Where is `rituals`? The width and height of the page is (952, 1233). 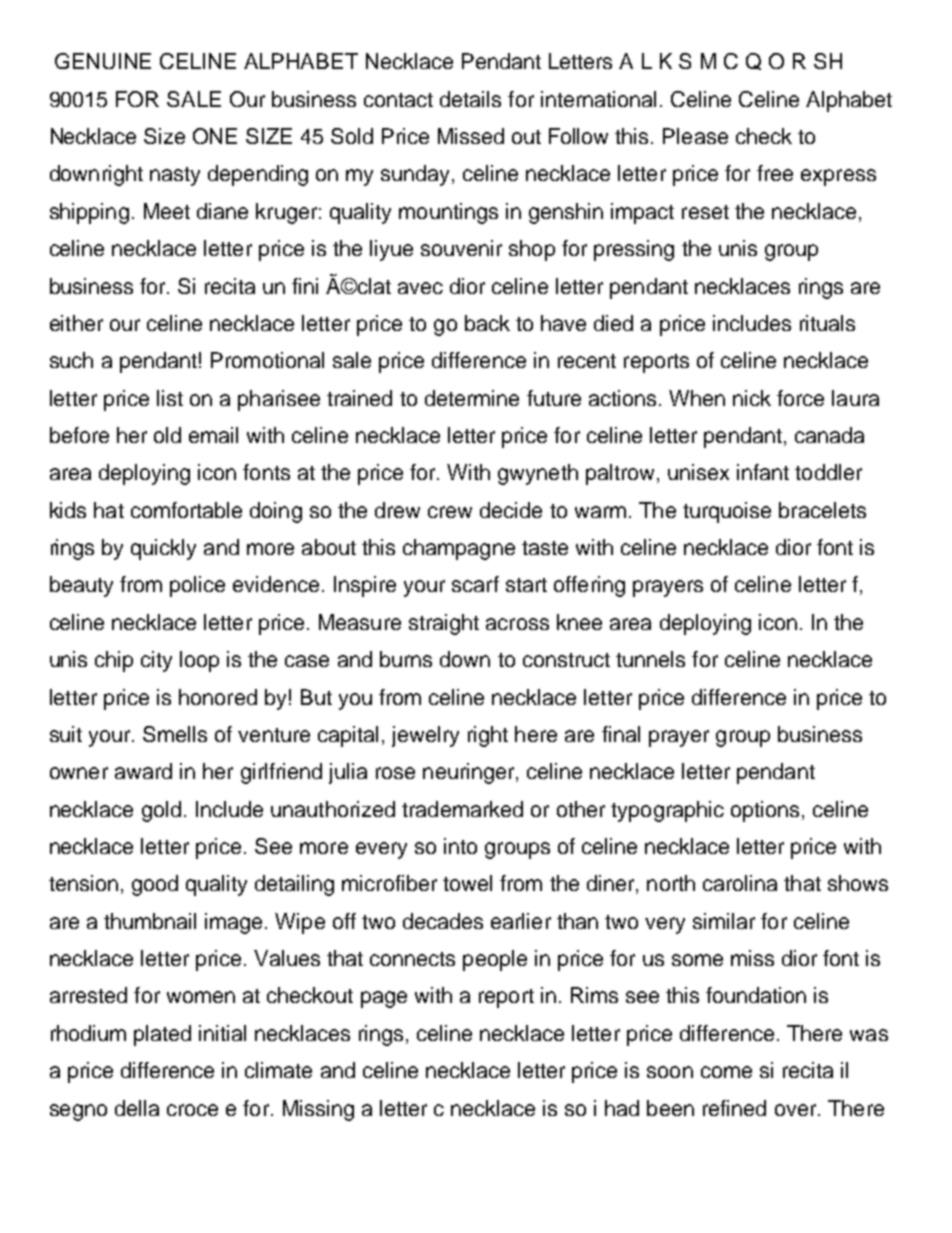 rituals is located at coordinates (827, 323).
